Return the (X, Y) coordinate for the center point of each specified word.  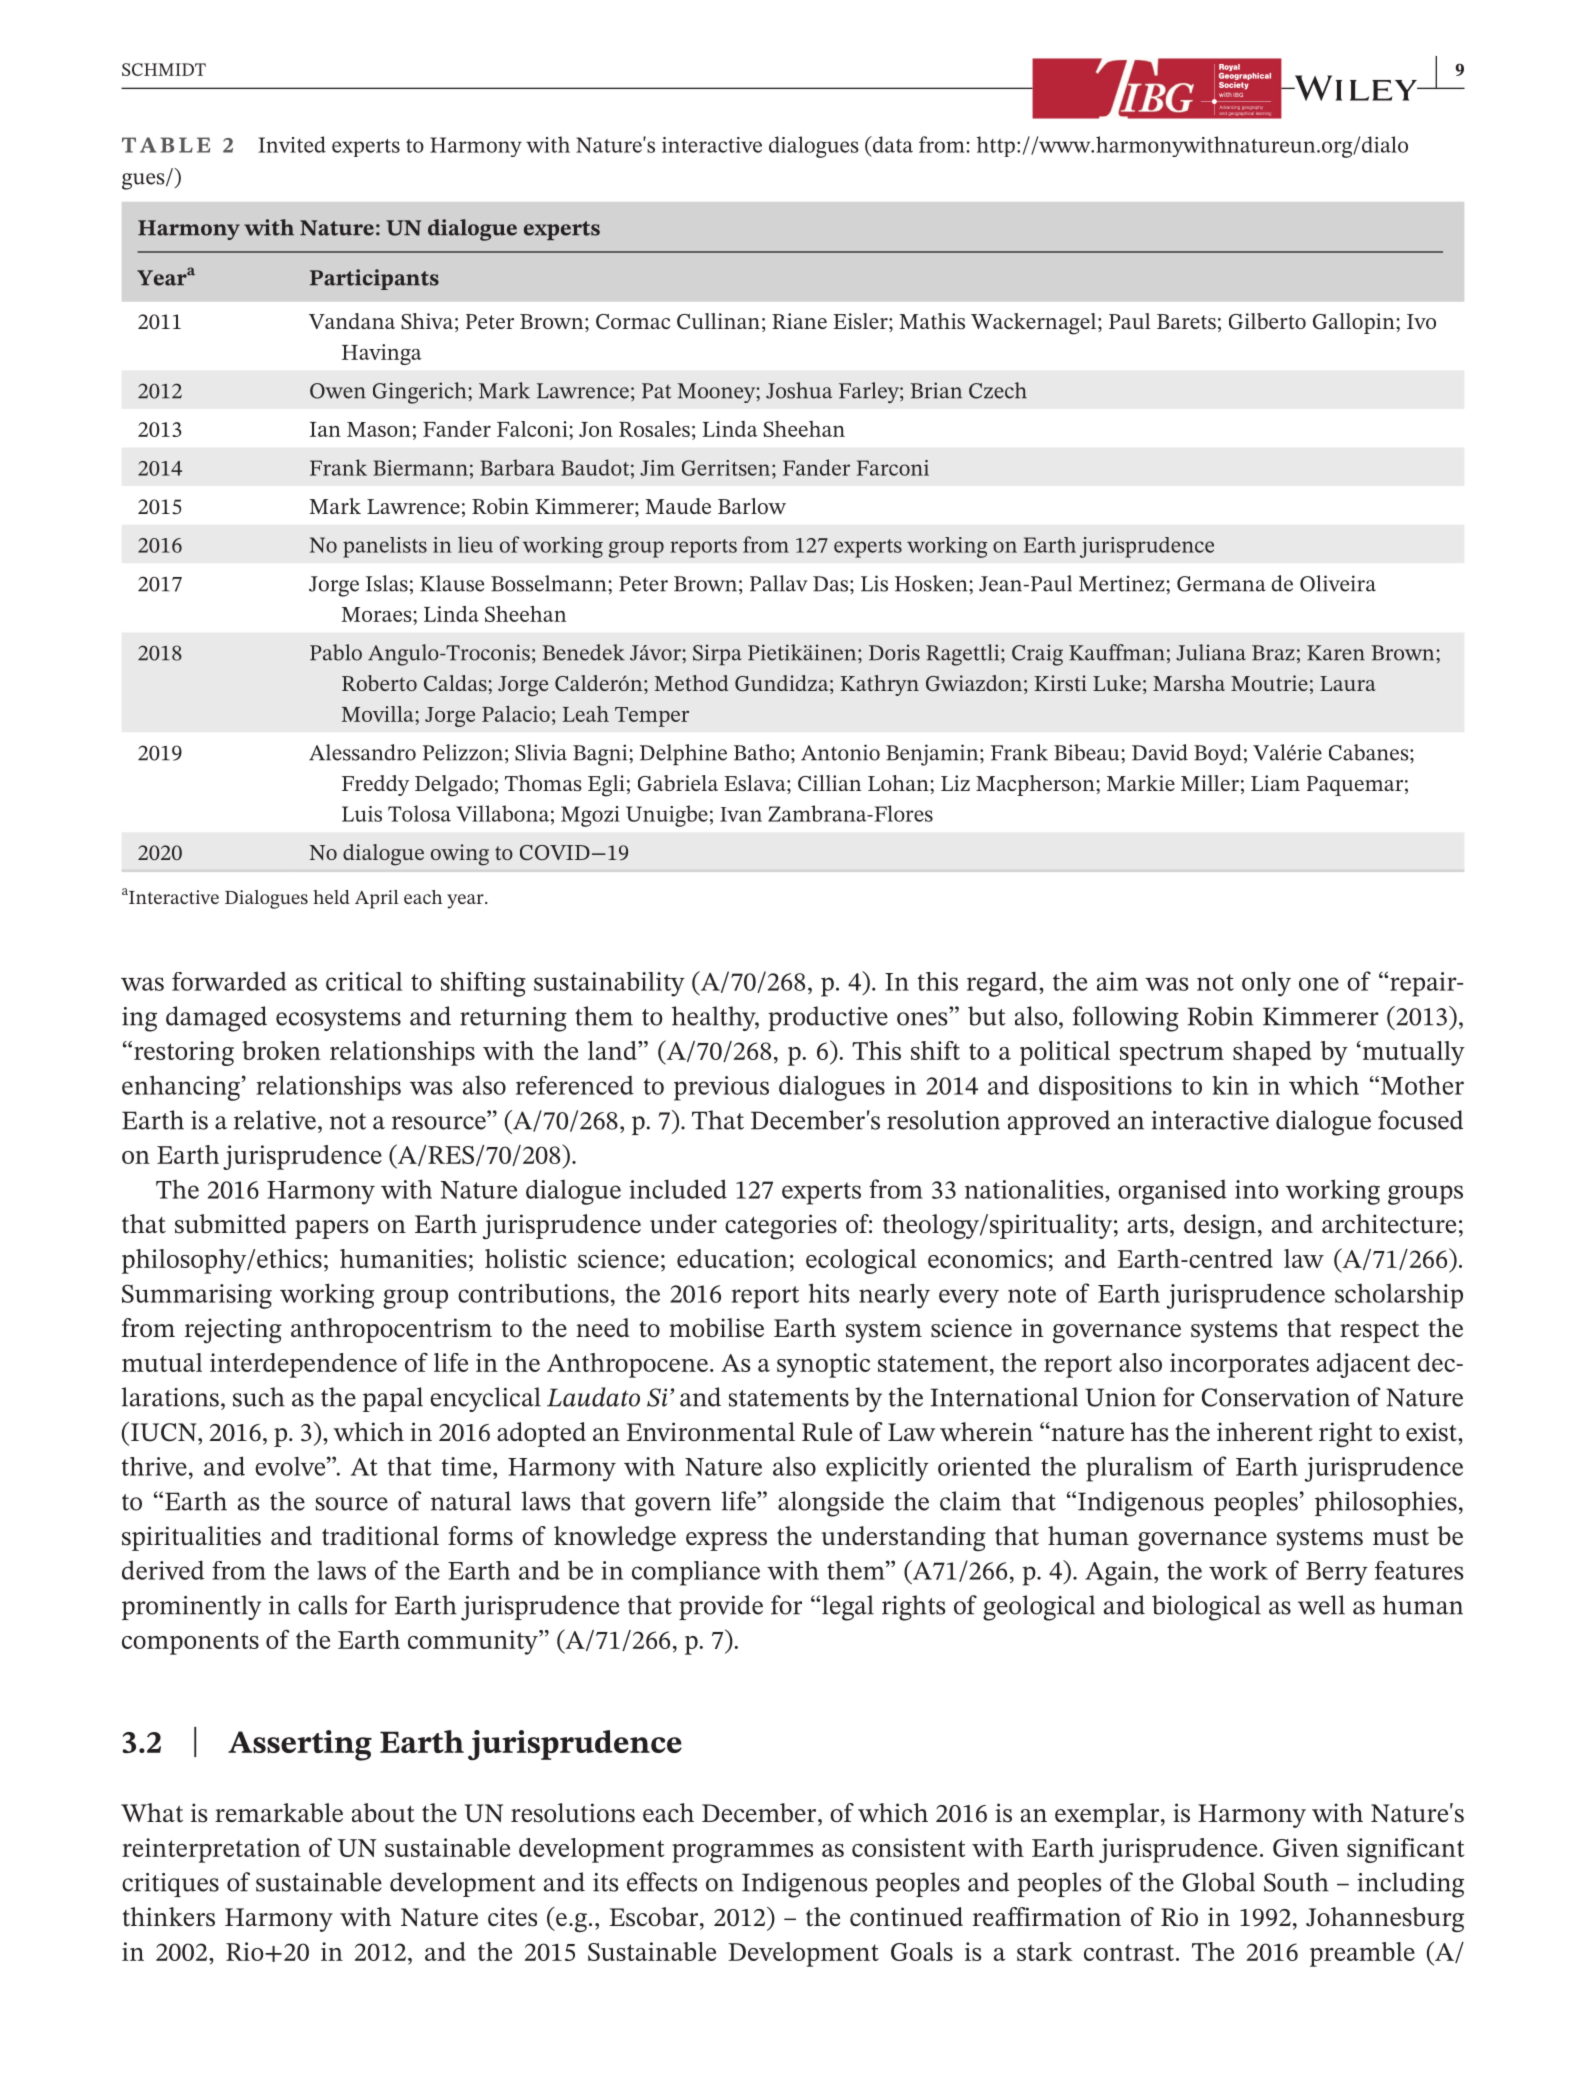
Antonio (840, 752)
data (891, 144)
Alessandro (362, 752)
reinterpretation (211, 1850)
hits (829, 1293)
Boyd (1218, 754)
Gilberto (1267, 321)
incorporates (1239, 1365)
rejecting (233, 1331)
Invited (292, 144)
